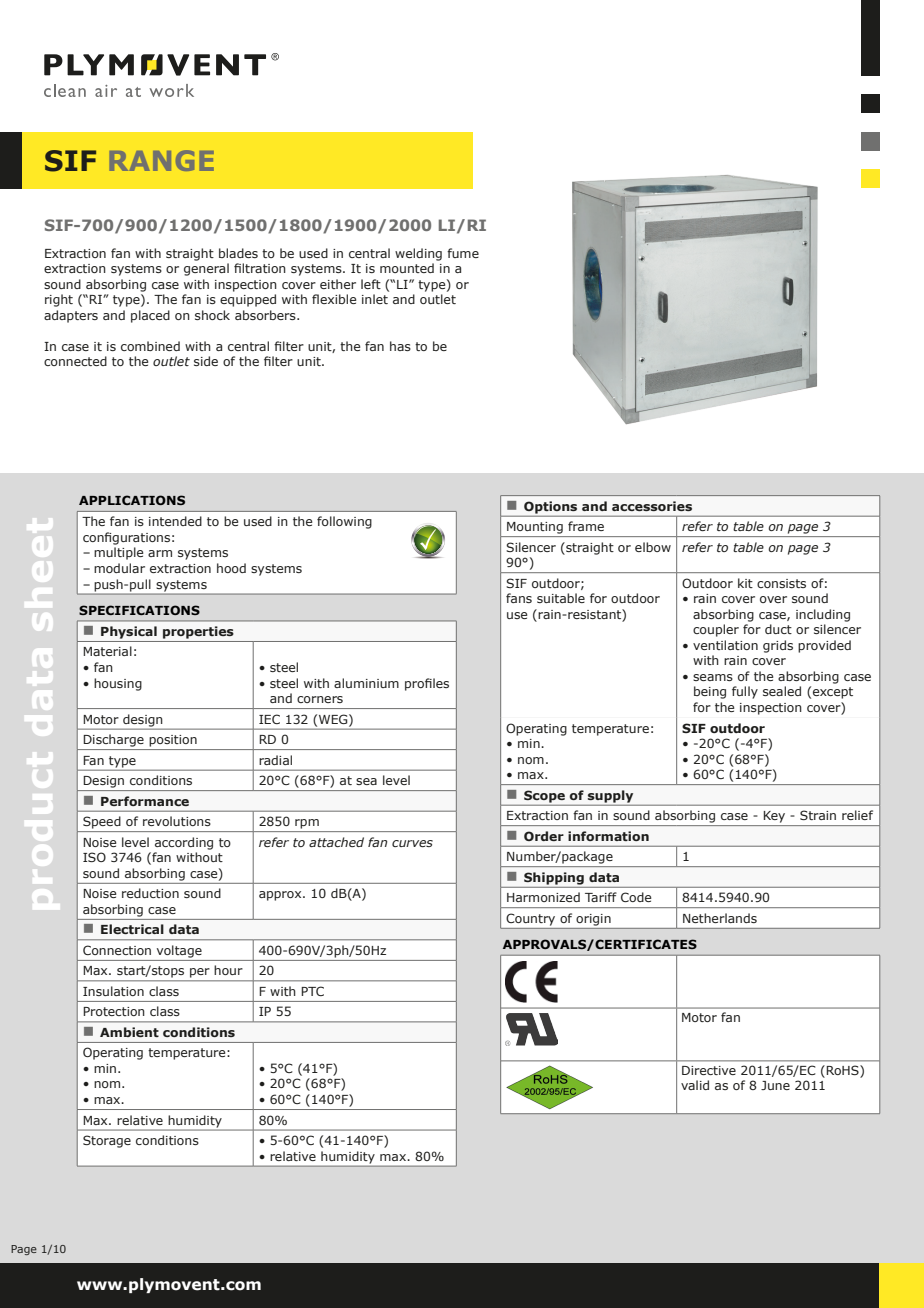 The height and width of the screenshot is (1308, 924). I want to click on accessories, so click(652, 506).
